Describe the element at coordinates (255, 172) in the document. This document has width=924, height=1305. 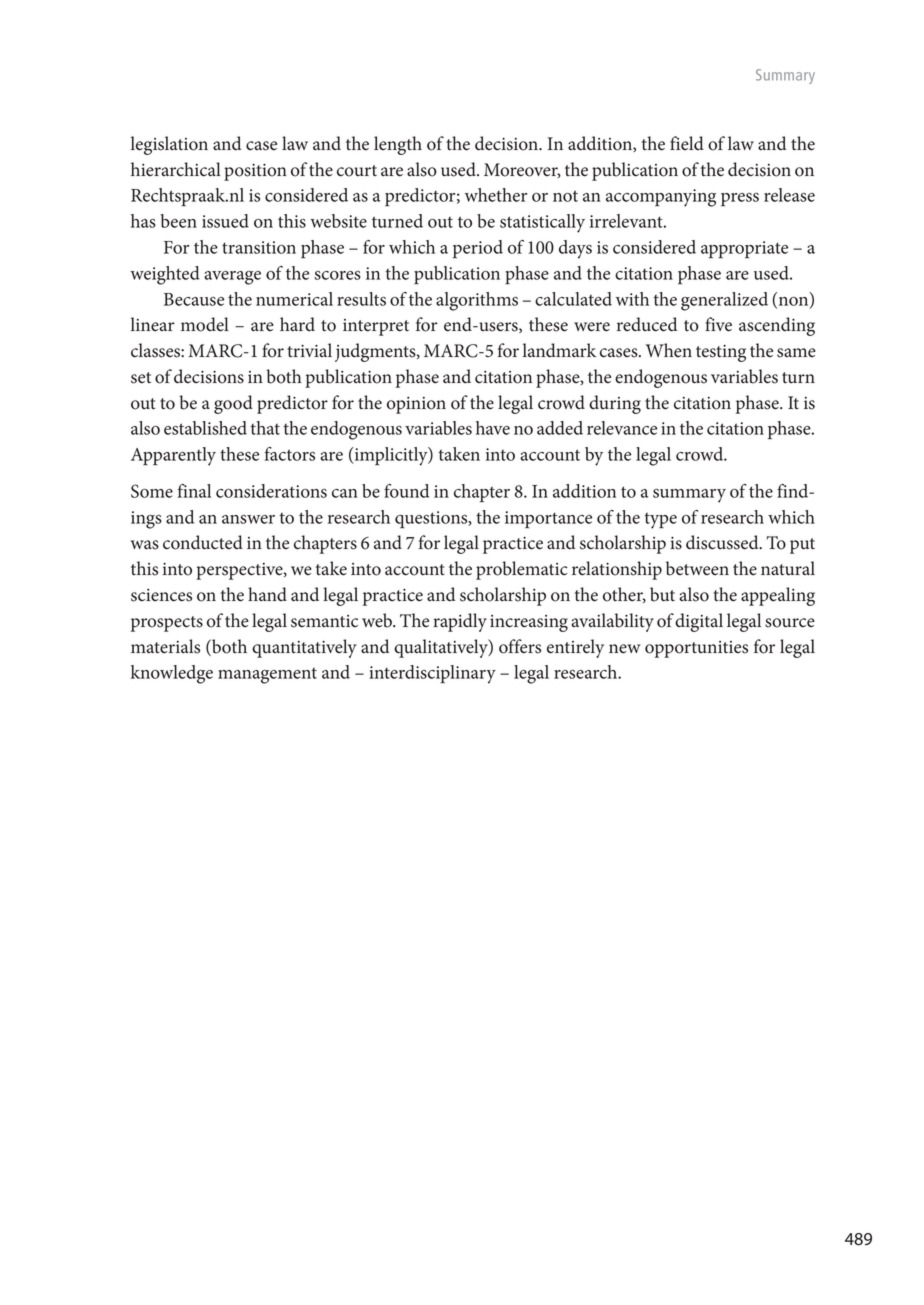
I see `position` at that location.
